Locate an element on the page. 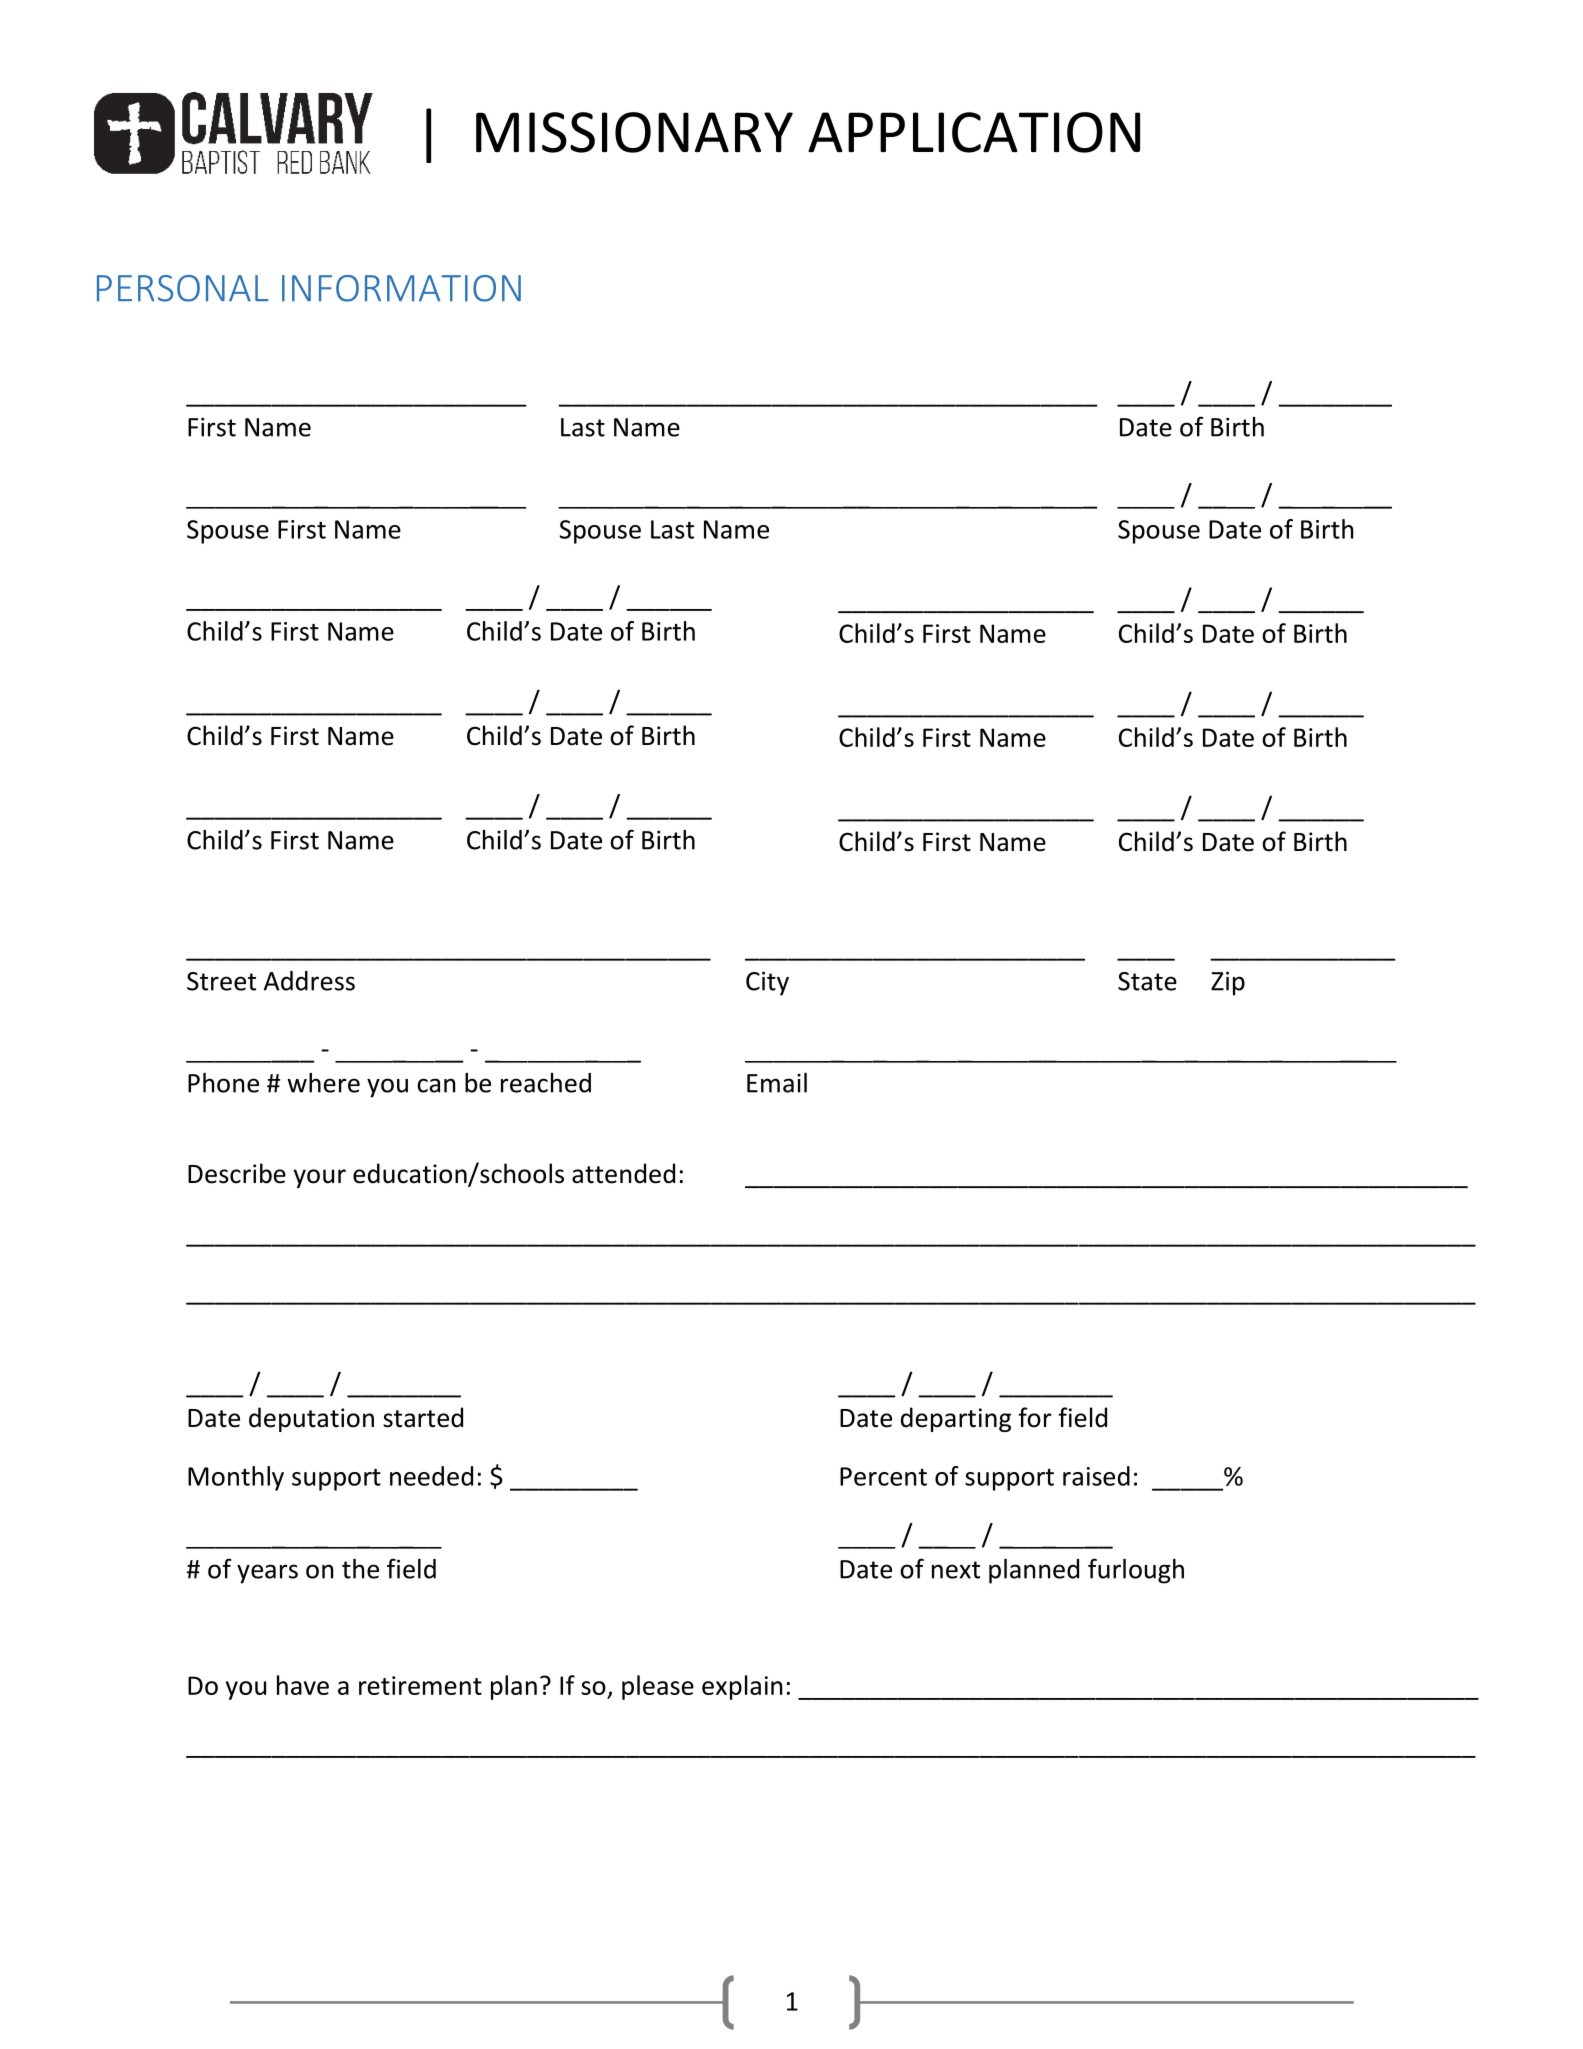 This image has height=2049, width=1583. MISSIONARY is located at coordinates (634, 132).
